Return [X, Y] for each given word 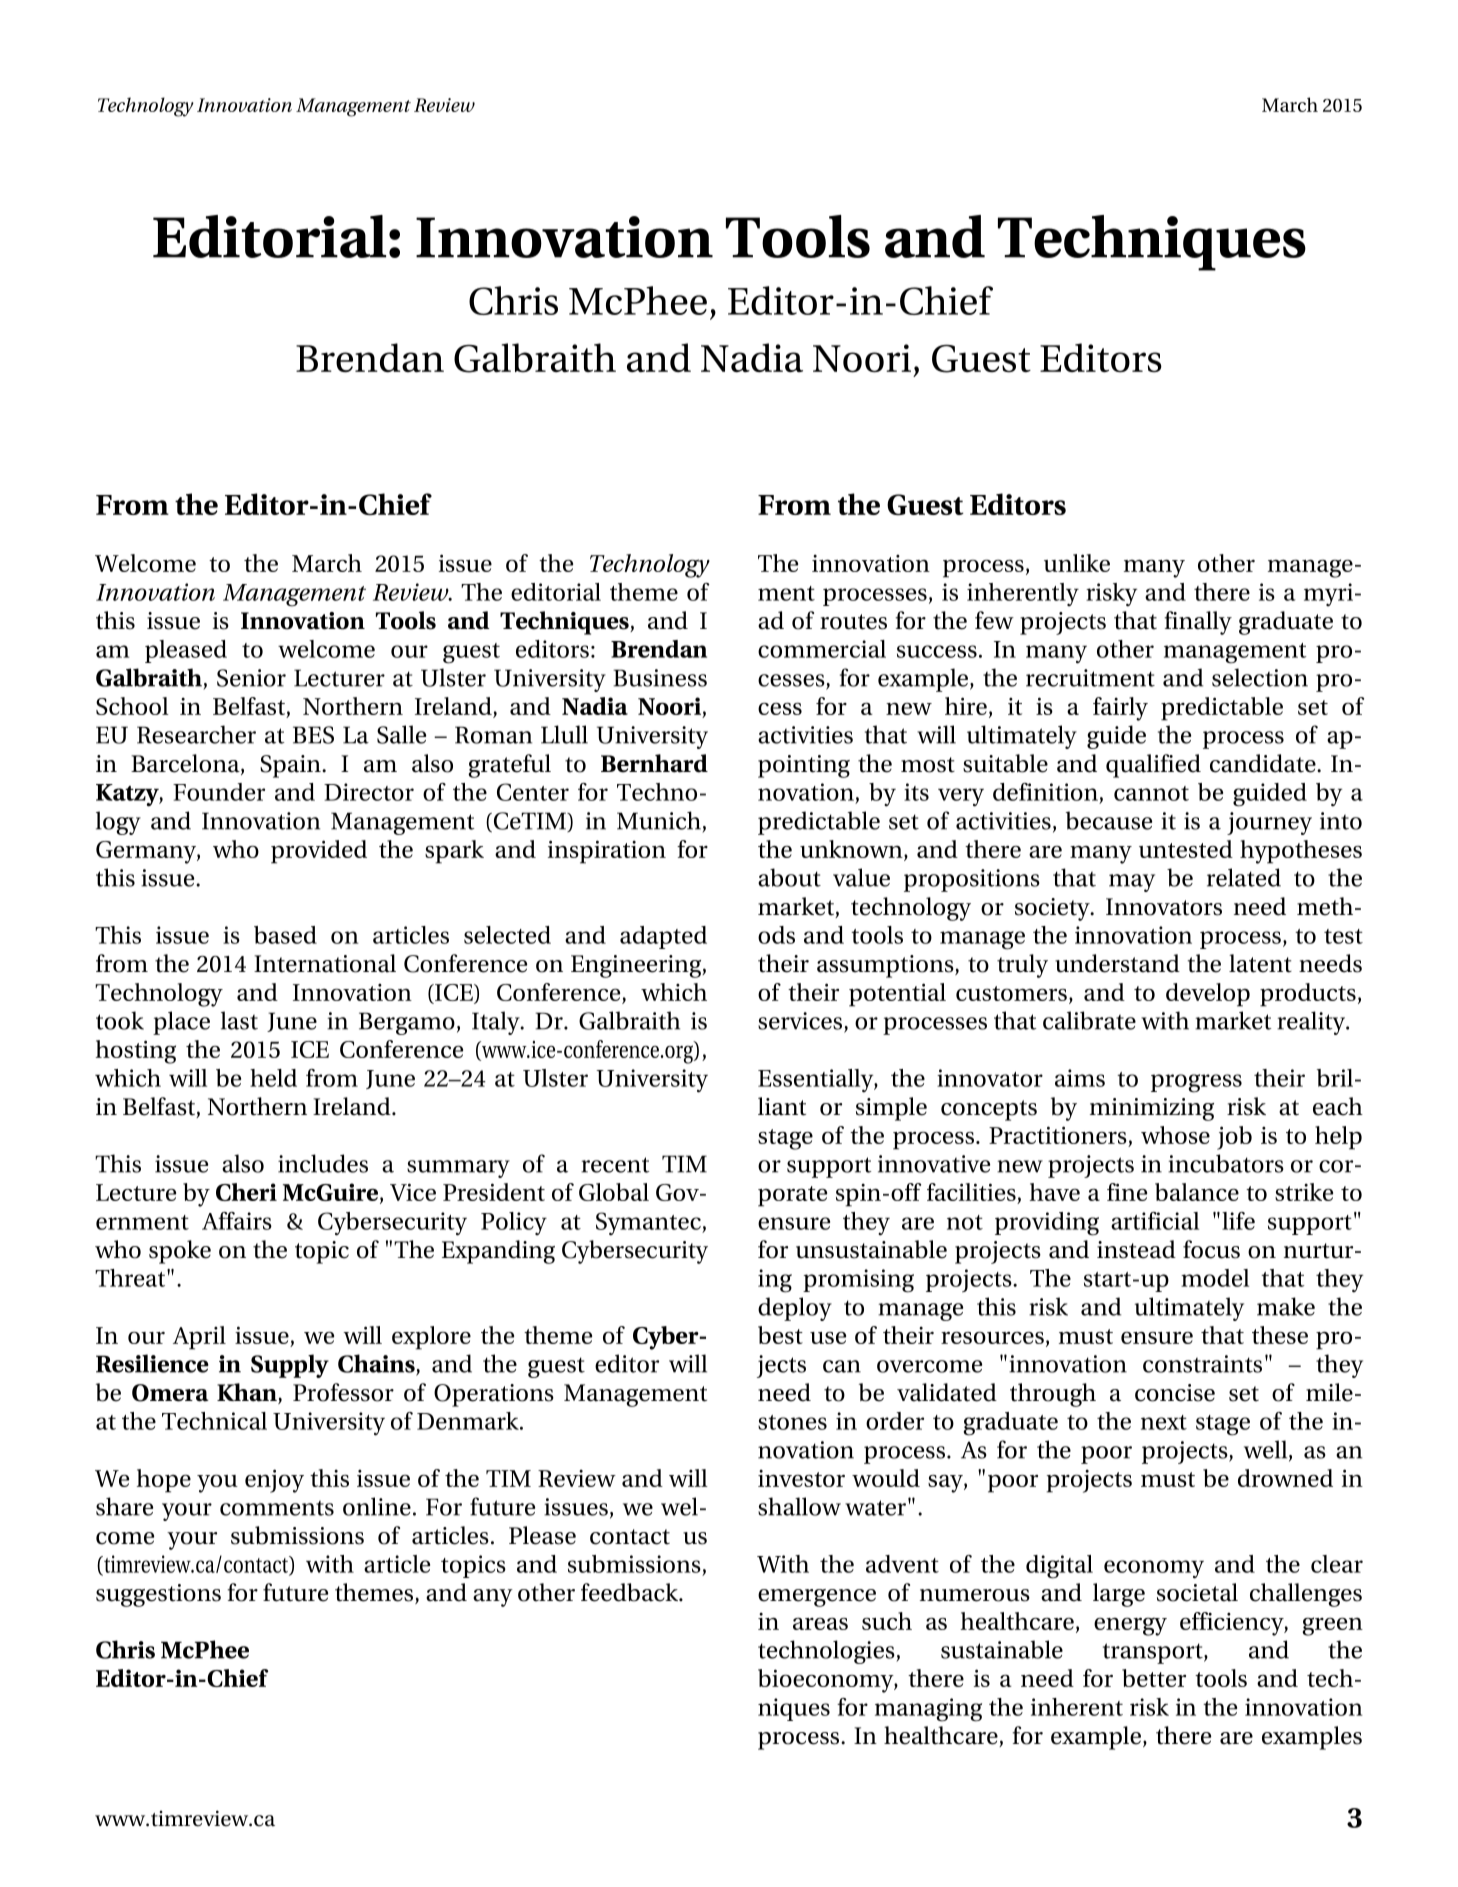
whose [1175, 1135]
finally [1198, 623]
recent [615, 1165]
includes [323, 1163]
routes [853, 622]
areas [820, 1623]
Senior [251, 678]
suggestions [158, 1595]
